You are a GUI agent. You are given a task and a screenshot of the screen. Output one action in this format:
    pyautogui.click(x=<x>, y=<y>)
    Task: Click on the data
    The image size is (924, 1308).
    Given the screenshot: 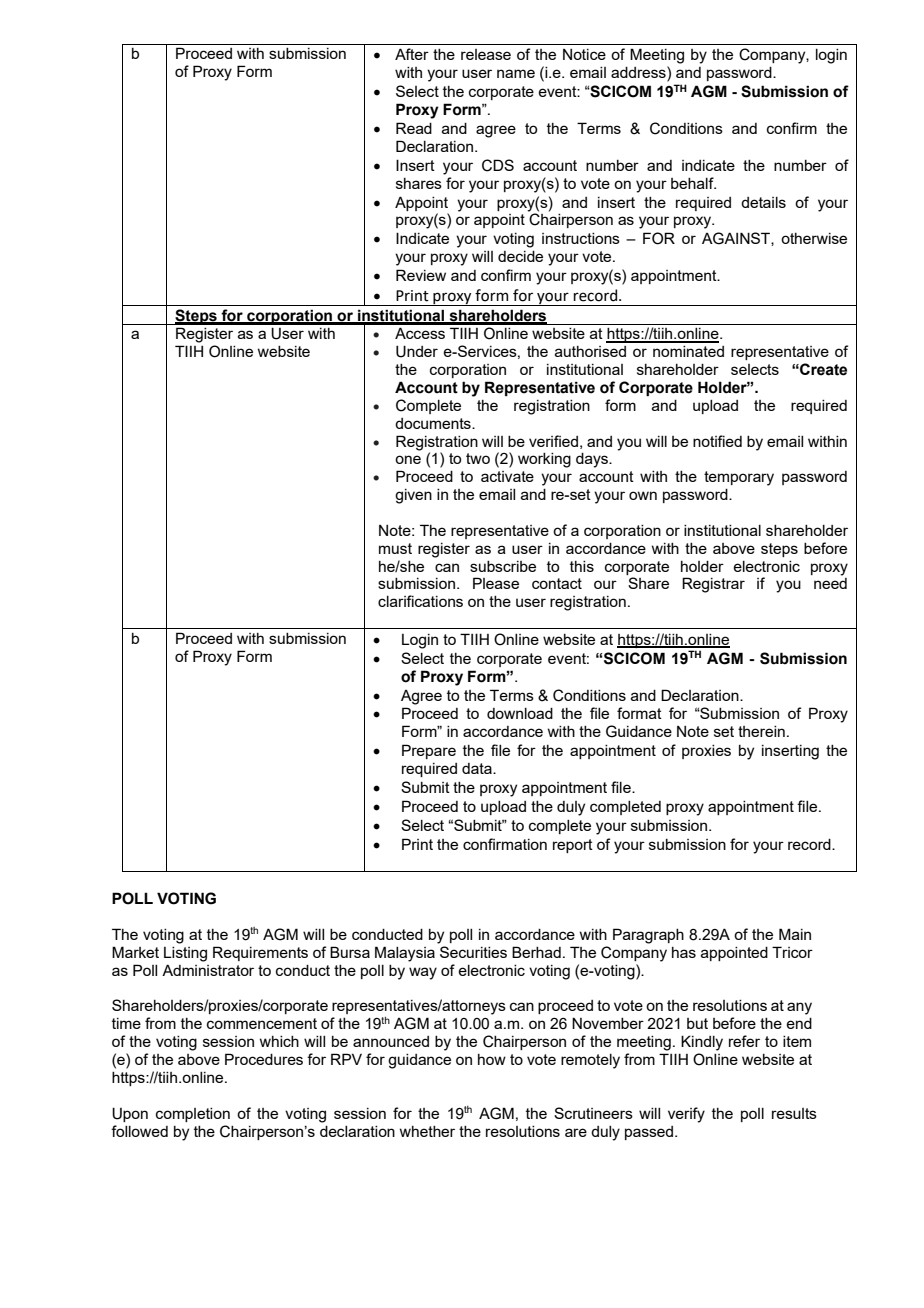 What is the action you would take?
    pyautogui.click(x=478, y=768)
